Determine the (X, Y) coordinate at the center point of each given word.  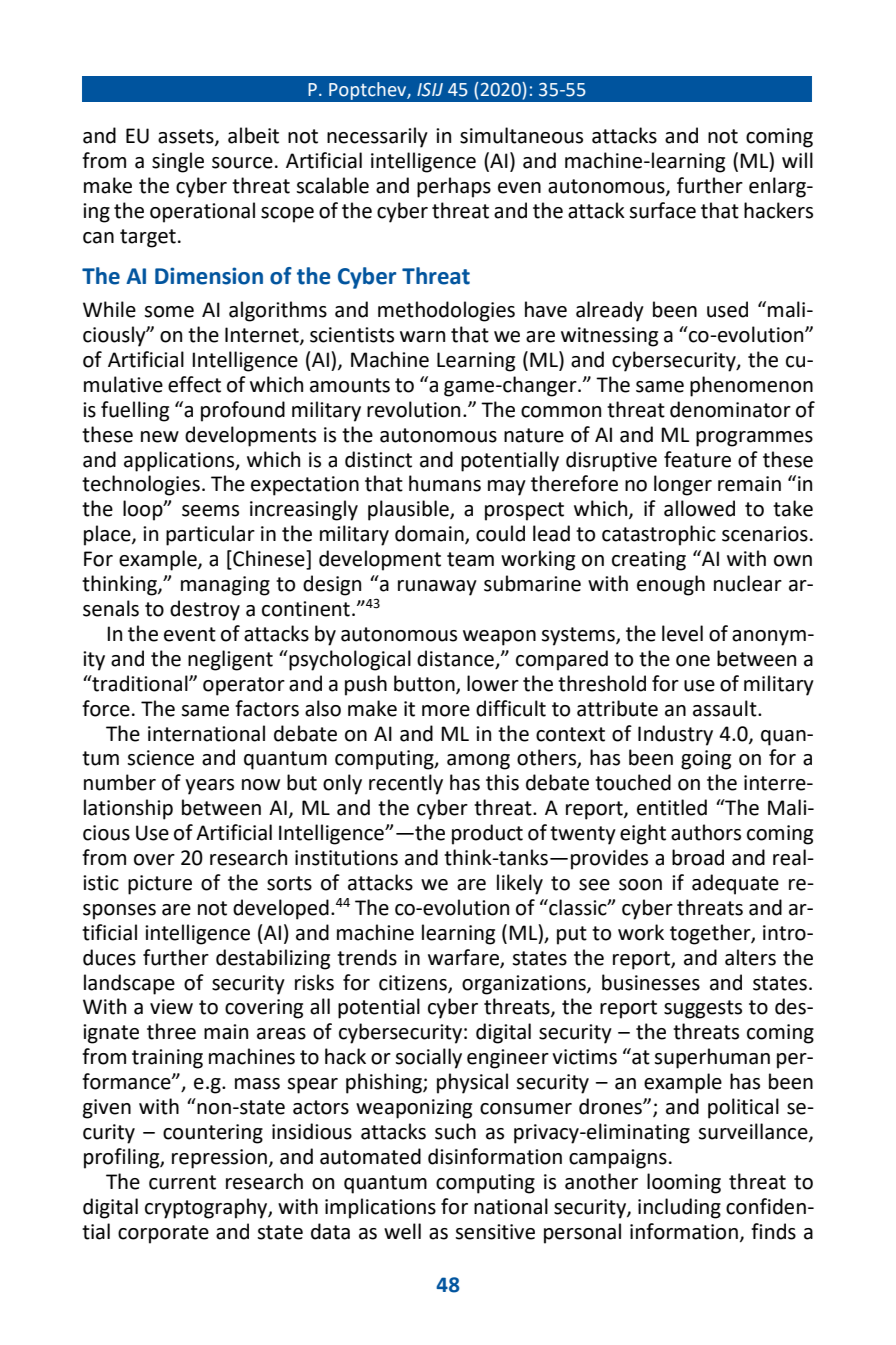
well (402, 1231)
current (182, 1182)
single (178, 162)
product (487, 834)
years (209, 787)
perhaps (454, 187)
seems (210, 511)
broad (698, 857)
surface (662, 210)
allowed (699, 508)
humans (445, 483)
